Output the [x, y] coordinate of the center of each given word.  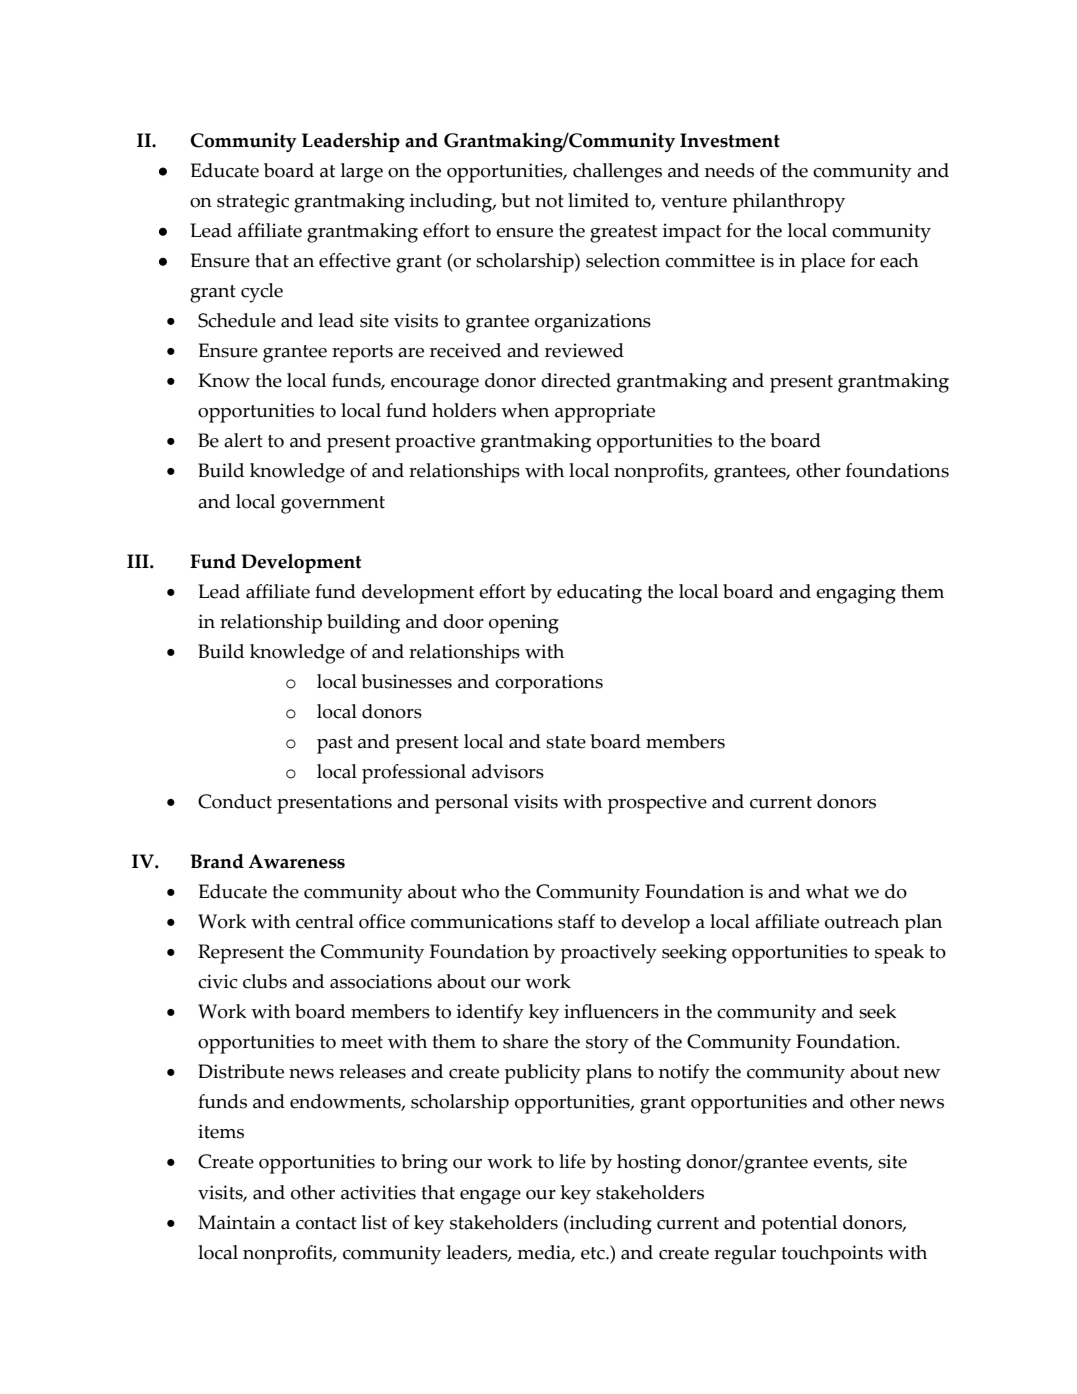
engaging [856, 594]
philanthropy [789, 203]
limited [598, 200]
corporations [549, 684]
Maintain [237, 1222]
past [335, 745]
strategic [253, 203]
